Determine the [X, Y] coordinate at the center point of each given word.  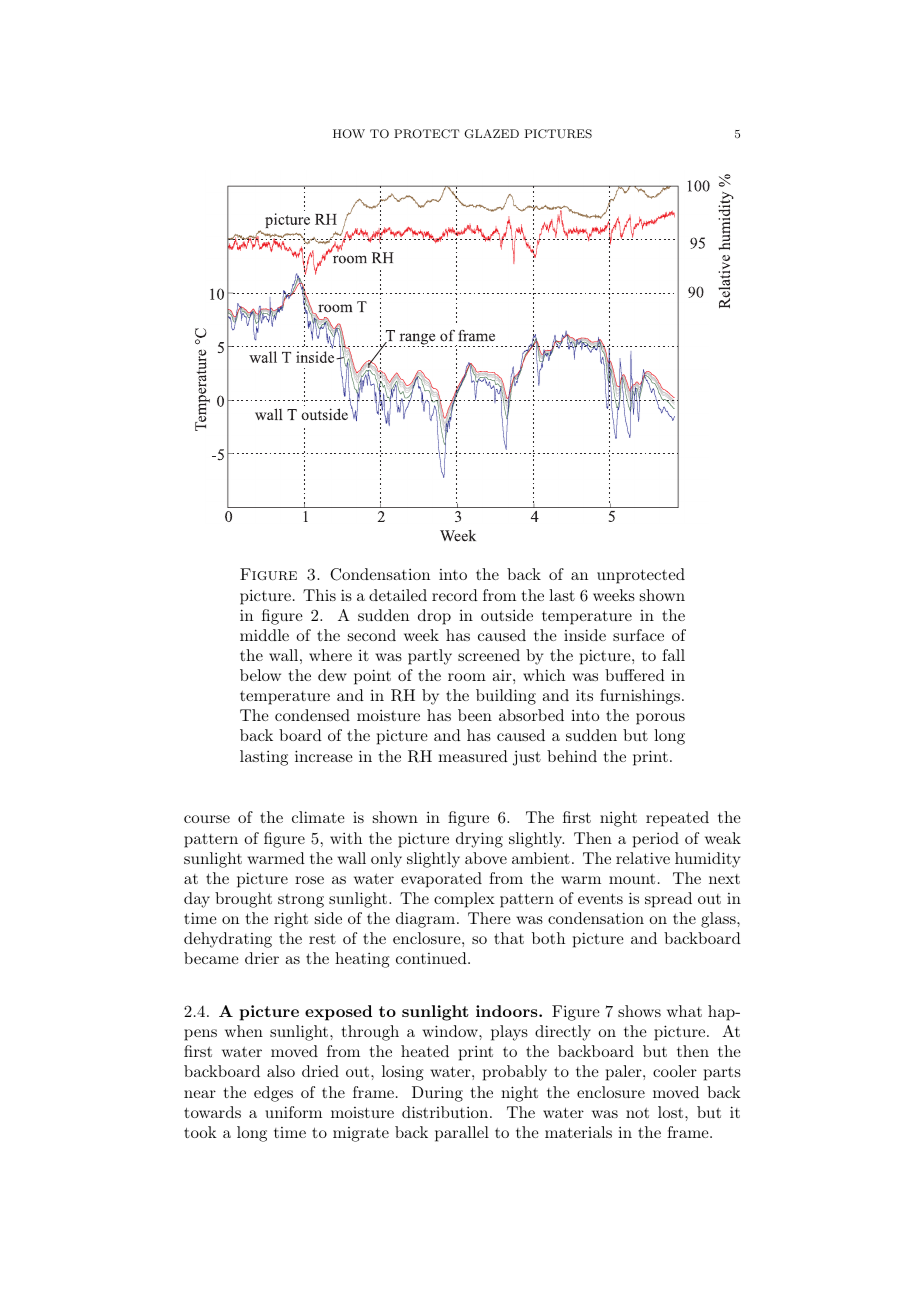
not [637, 1113]
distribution [446, 1112]
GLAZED [491, 134]
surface [638, 635]
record [455, 595]
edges [273, 1094]
